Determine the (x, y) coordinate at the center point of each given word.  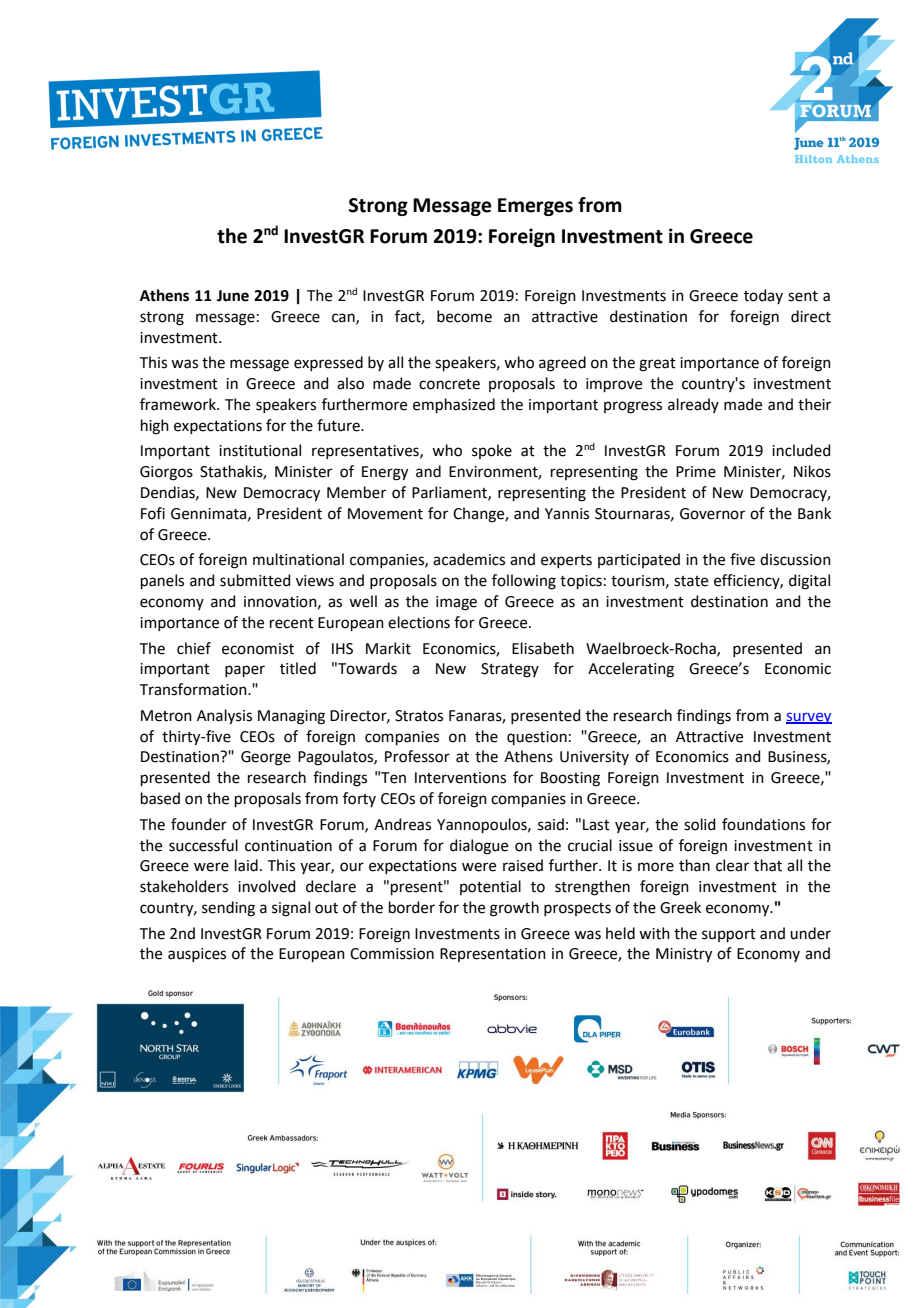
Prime (696, 472)
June (233, 296)
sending (228, 909)
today (763, 296)
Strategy (510, 670)
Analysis (224, 717)
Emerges (535, 207)
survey (809, 718)
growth (514, 909)
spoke (492, 451)
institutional (260, 450)
